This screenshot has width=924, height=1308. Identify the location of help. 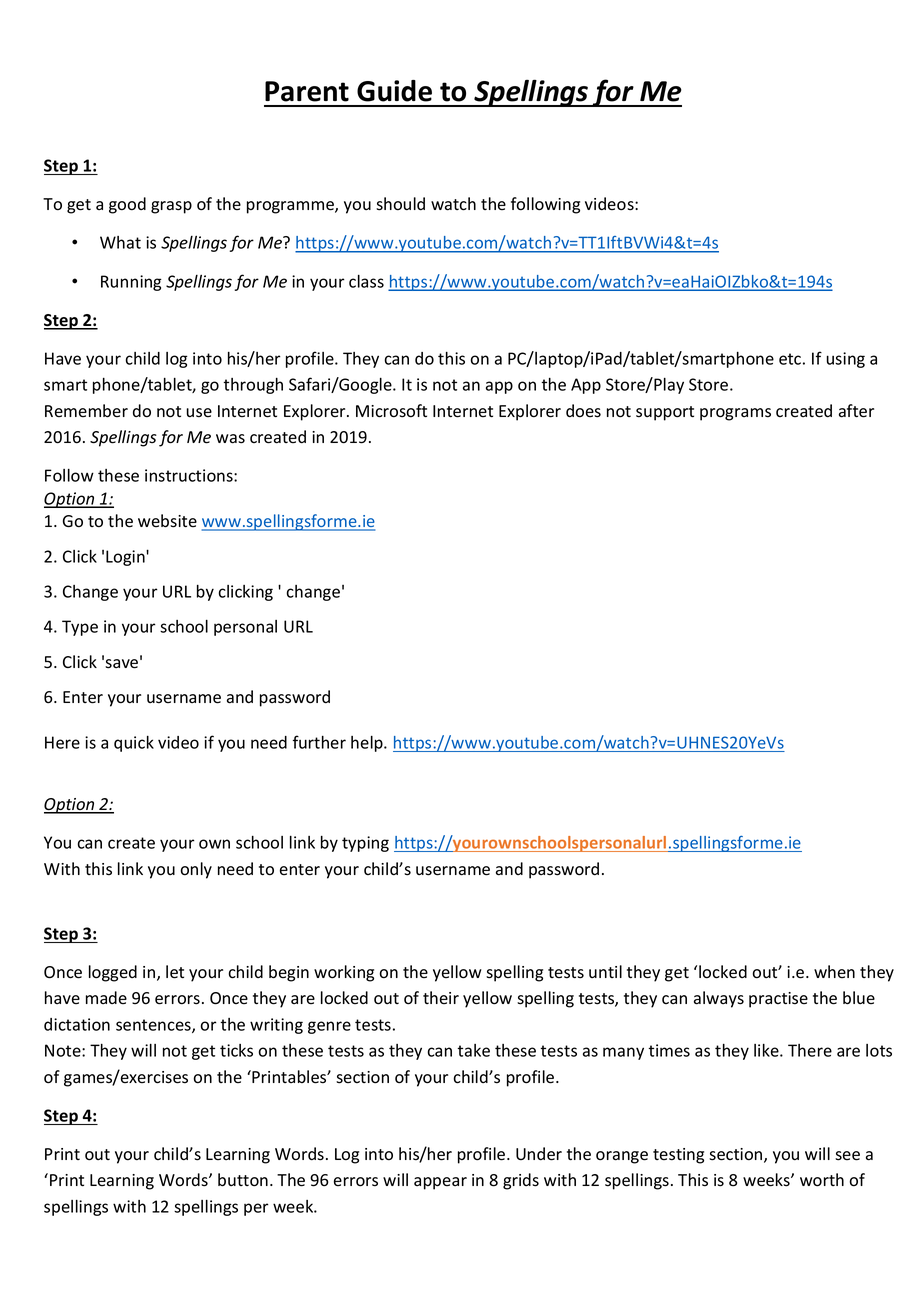
(368, 744).
